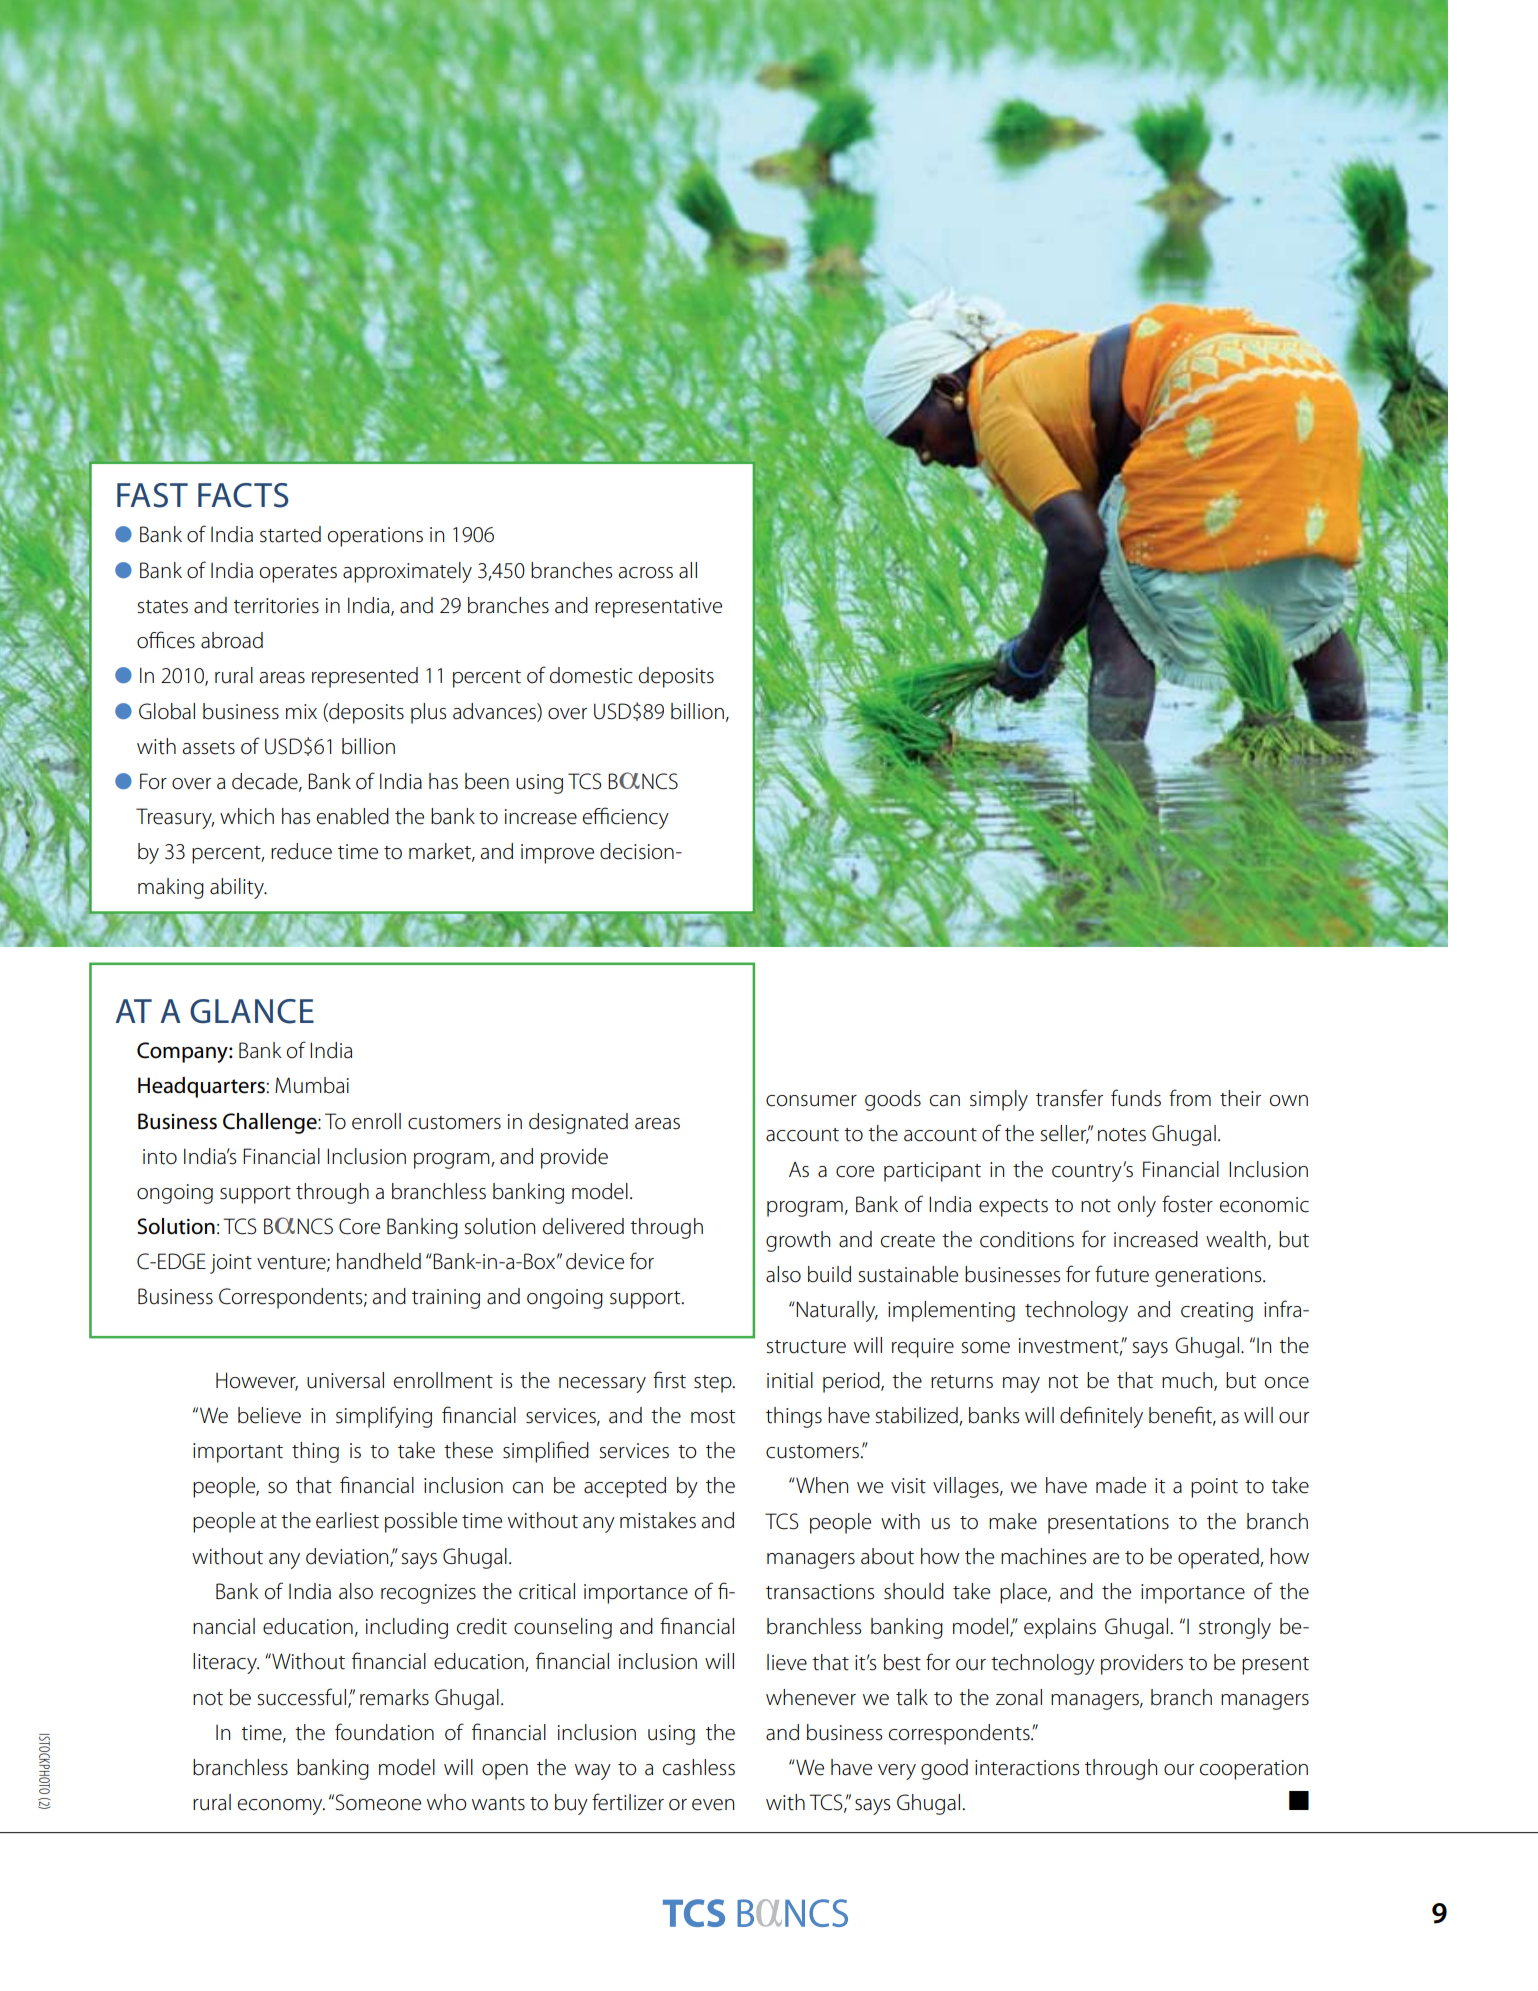 This document has width=1538, height=1991. I want to click on notes, so click(1122, 1135).
